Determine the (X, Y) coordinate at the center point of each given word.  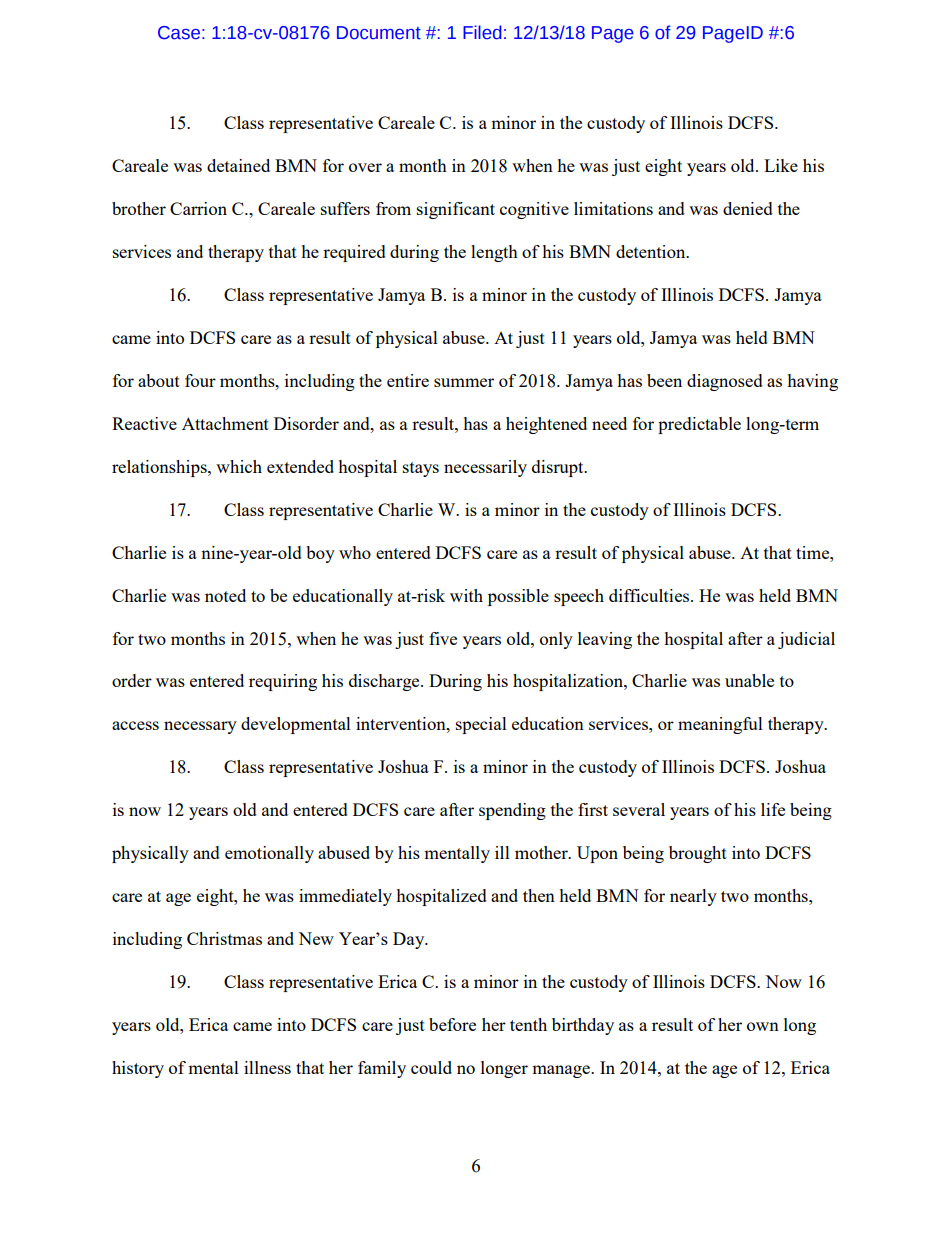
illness (267, 1067)
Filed (482, 32)
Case (179, 33)
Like (781, 165)
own (763, 1026)
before (452, 1024)
